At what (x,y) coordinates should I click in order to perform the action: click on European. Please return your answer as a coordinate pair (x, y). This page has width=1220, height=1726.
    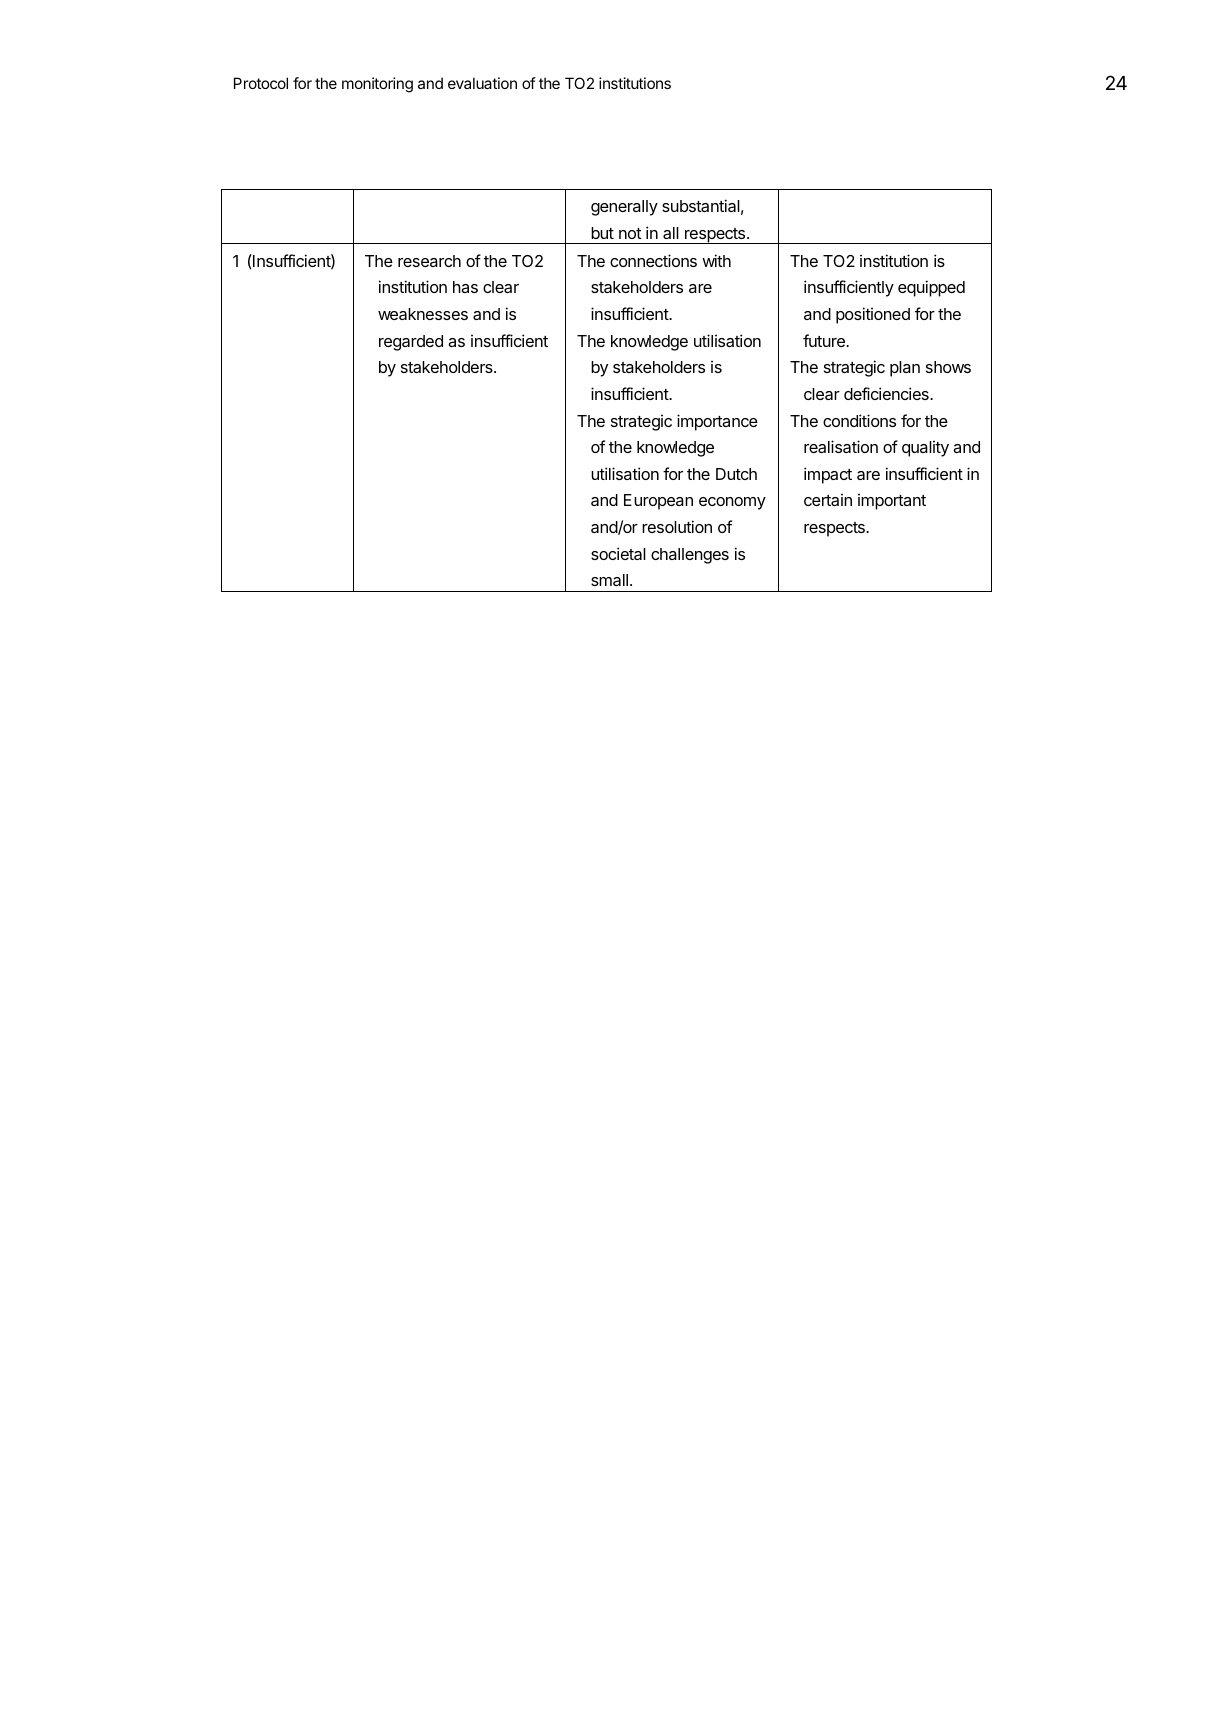
    Looking at the image, I should click on (658, 502).
